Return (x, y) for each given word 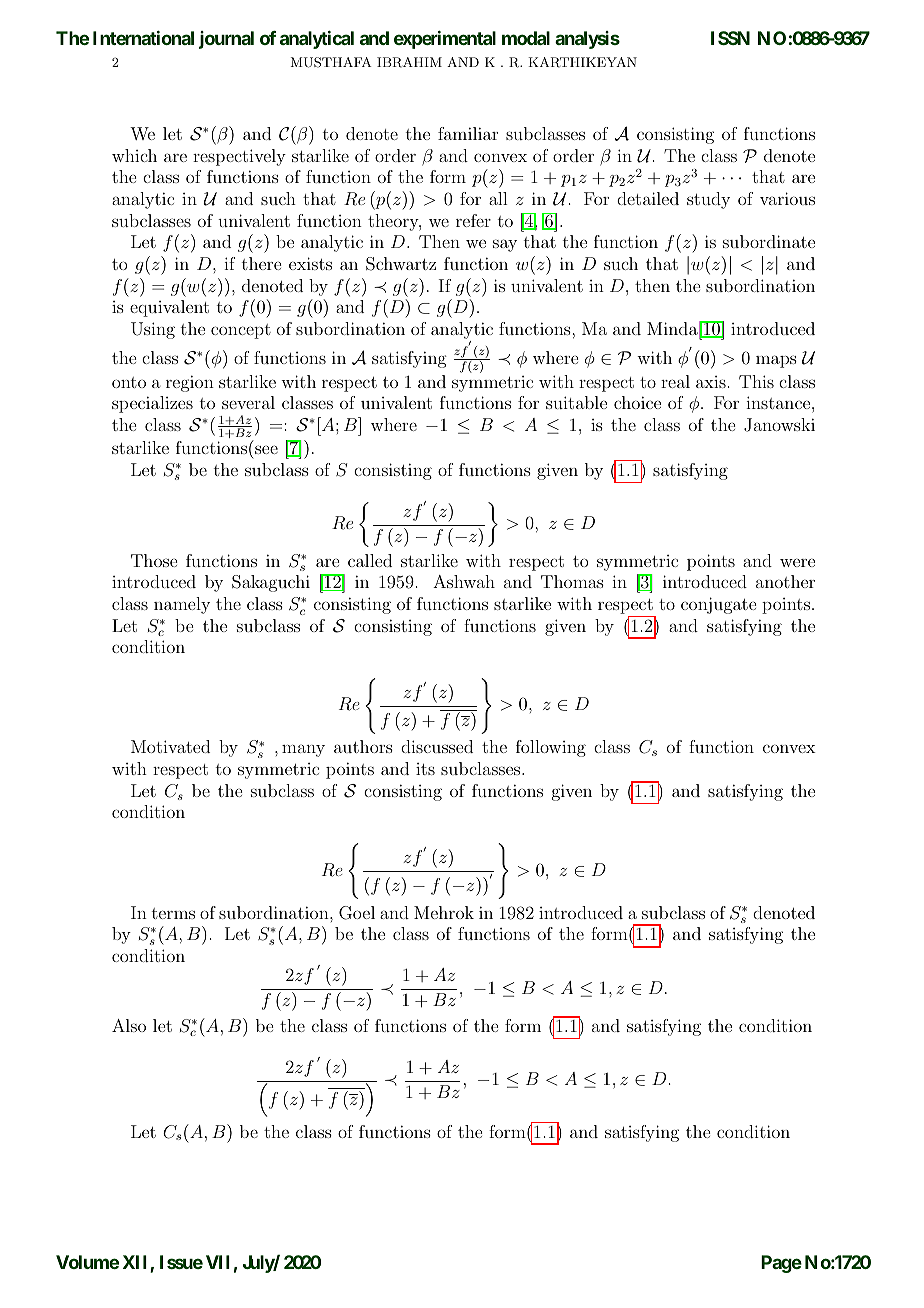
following (551, 748)
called (370, 560)
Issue (181, 1262)
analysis (587, 40)
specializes (152, 404)
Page (781, 1264)
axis (711, 382)
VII (218, 1262)
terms (173, 913)
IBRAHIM (409, 62)
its (425, 769)
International (143, 38)
